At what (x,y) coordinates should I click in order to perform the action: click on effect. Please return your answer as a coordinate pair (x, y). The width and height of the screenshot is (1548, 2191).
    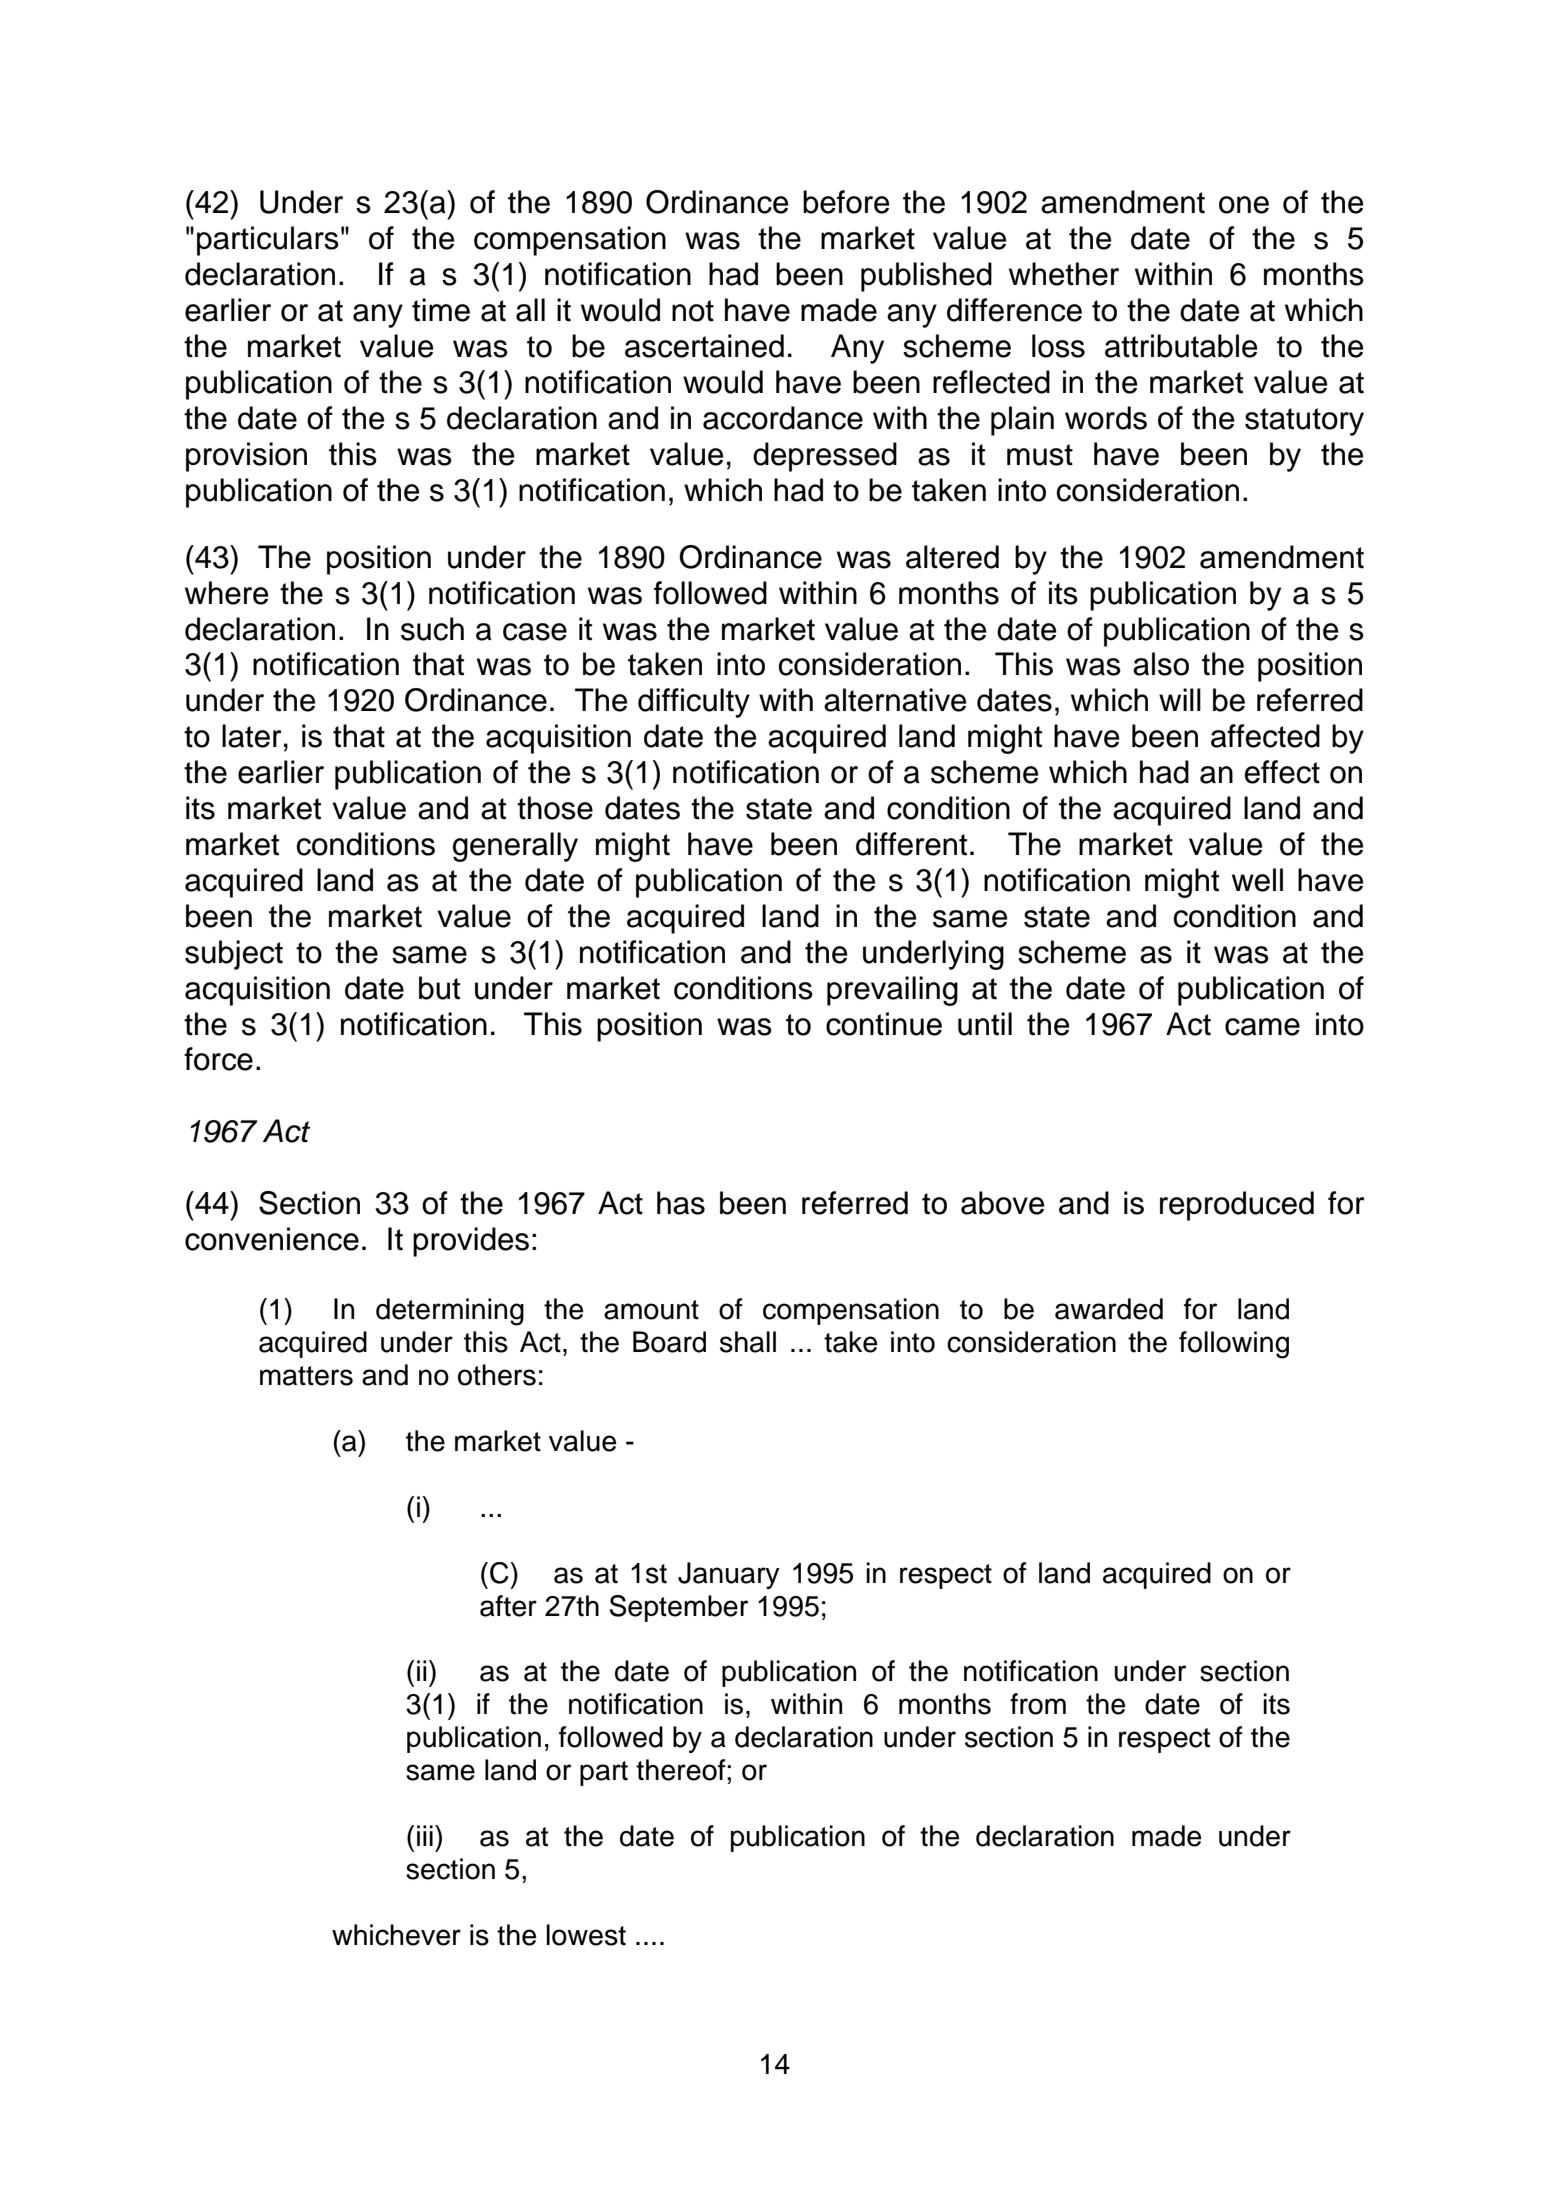
    Looking at the image, I should click on (1282, 772).
